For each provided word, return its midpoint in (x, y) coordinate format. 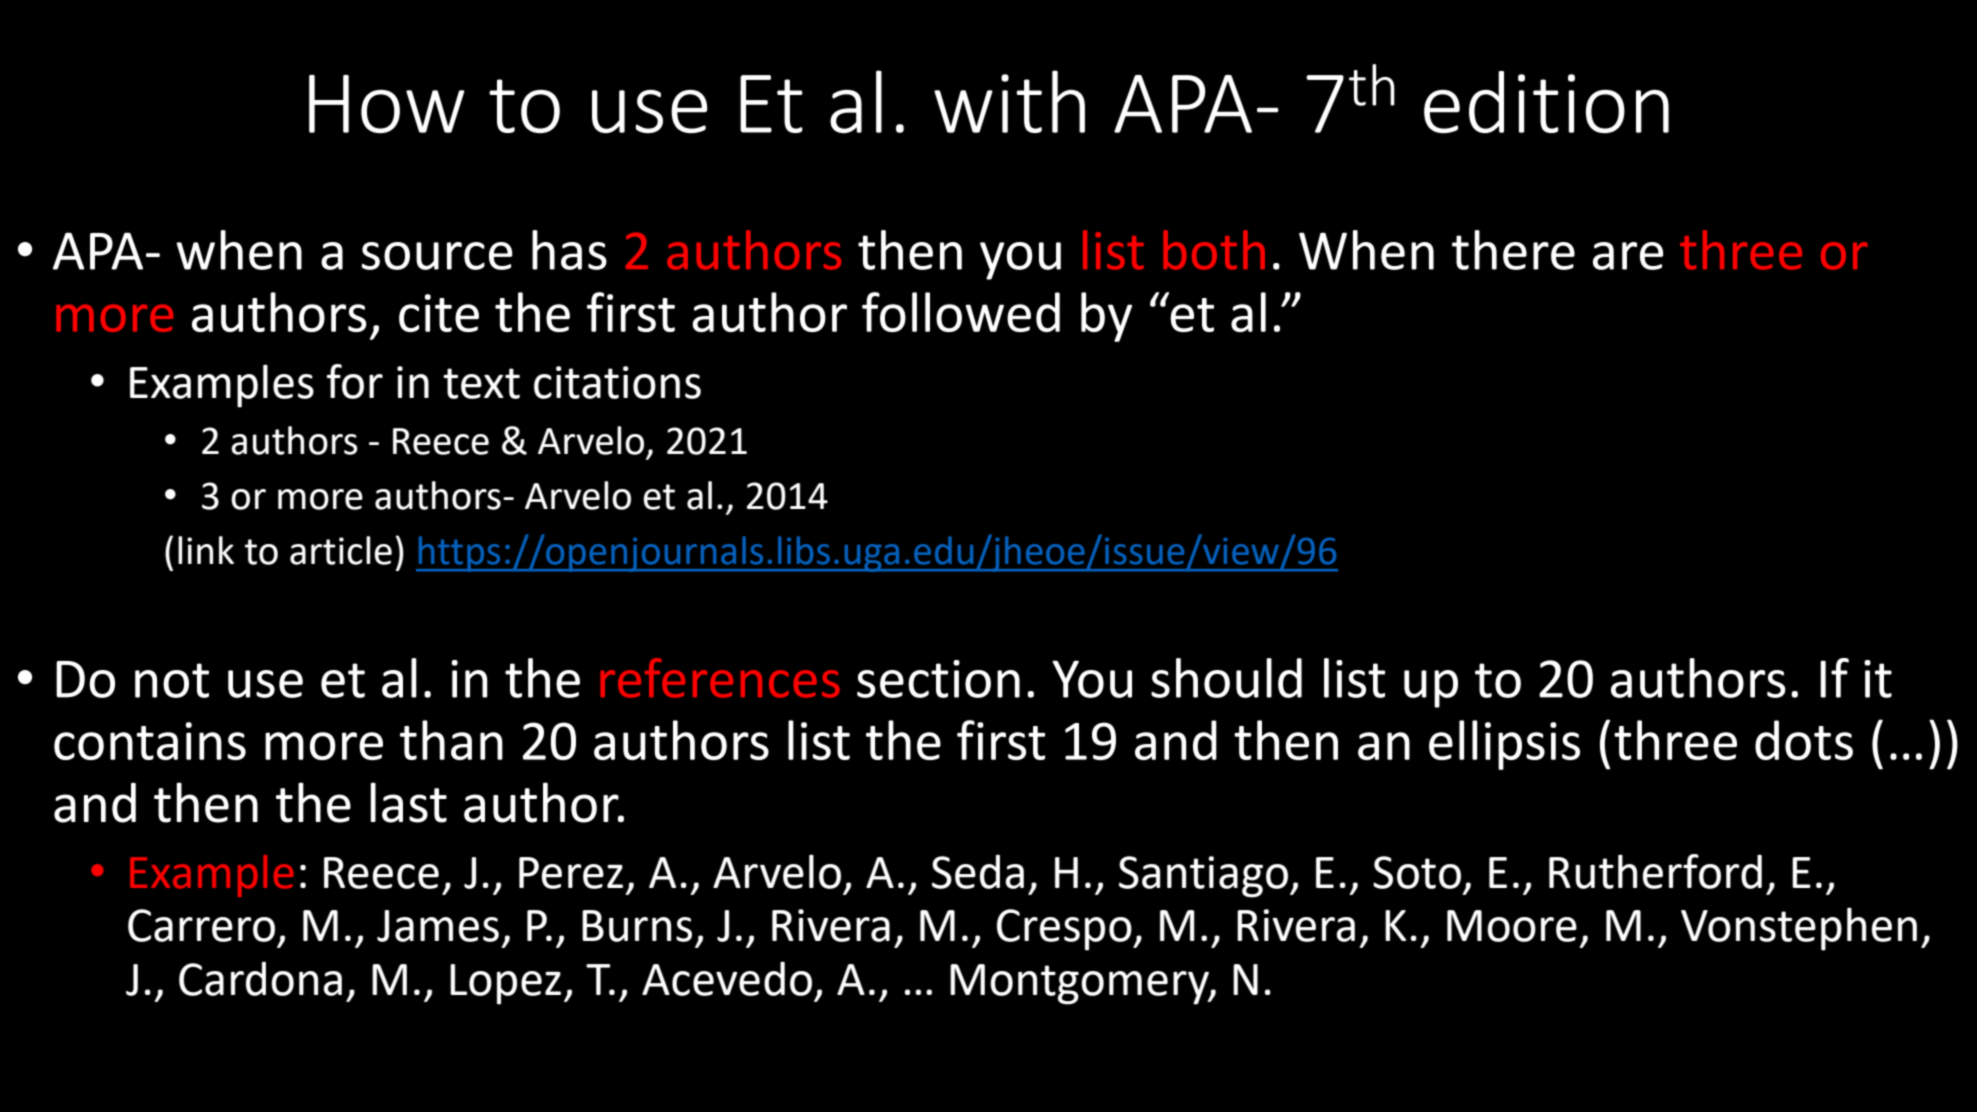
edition (1546, 102)
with (1009, 101)
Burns (637, 926)
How (387, 104)
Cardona (260, 978)
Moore (1512, 926)
